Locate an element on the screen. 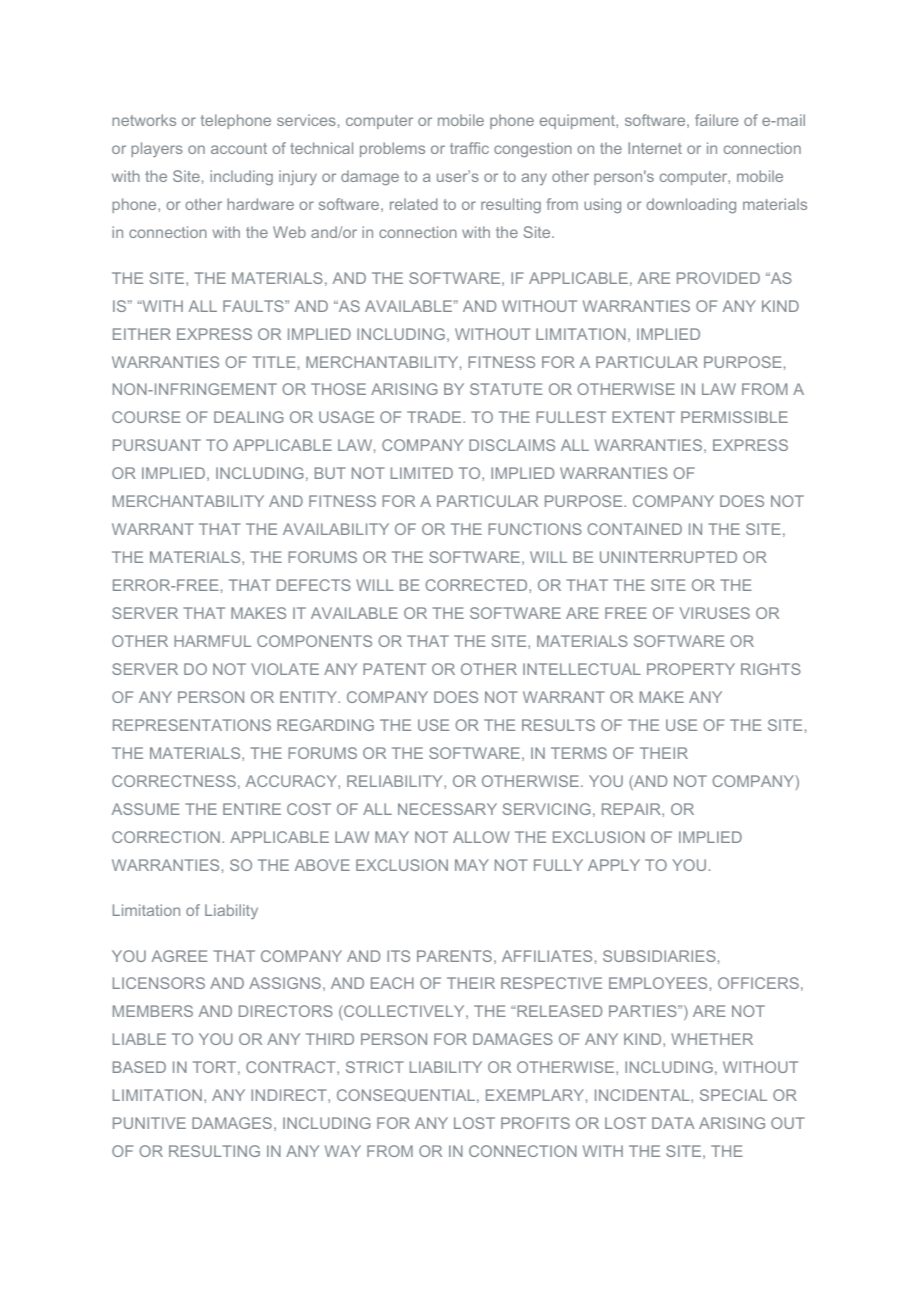  Internet is located at coordinates (655, 148).
